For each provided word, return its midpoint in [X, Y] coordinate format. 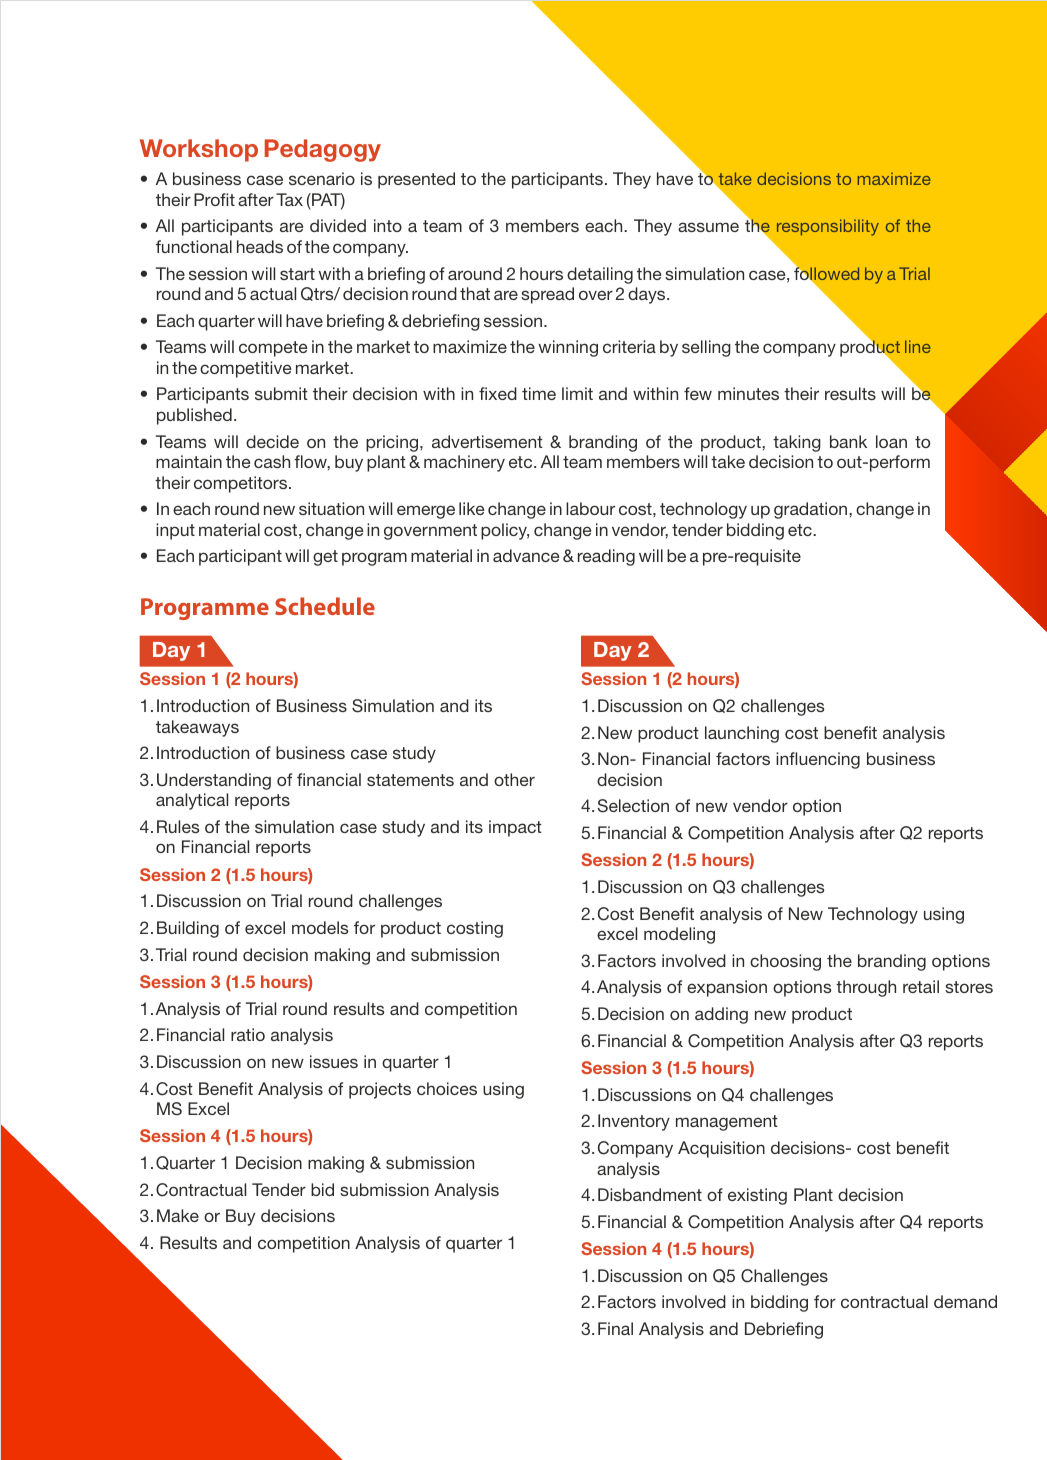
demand [965, 1301]
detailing [600, 275]
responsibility [828, 227]
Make [178, 1215]
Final [615, 1328]
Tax [289, 199]
